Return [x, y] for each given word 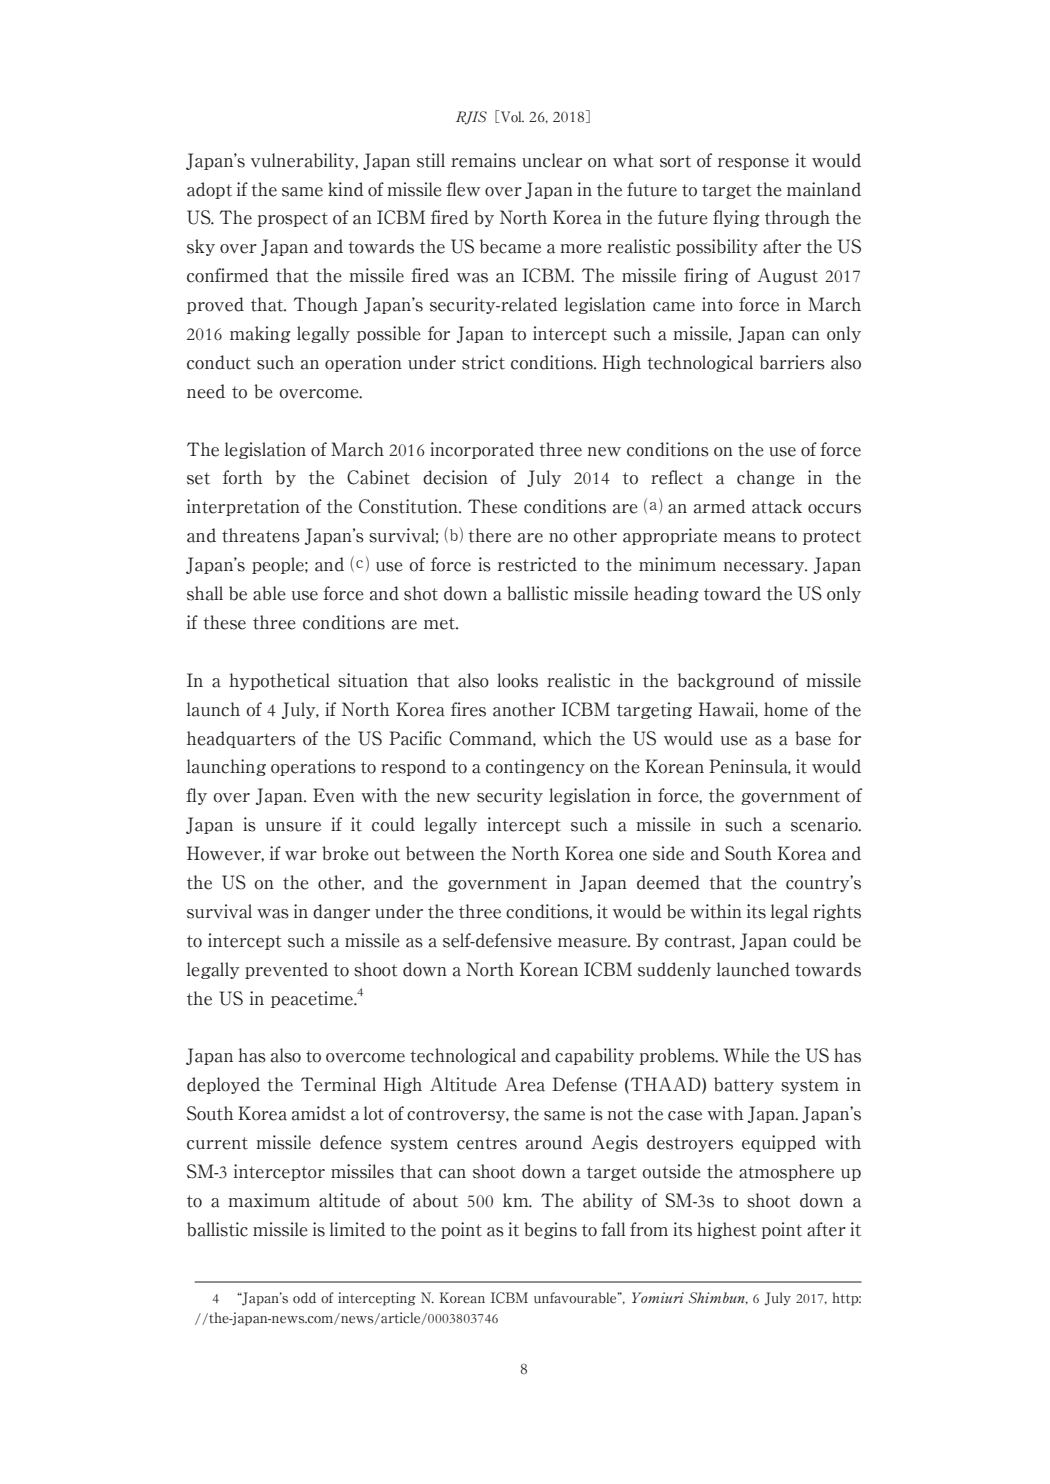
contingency [535, 767]
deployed [223, 1085]
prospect [292, 219]
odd [304, 1298]
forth [243, 477]
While [746, 1055]
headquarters [241, 739]
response [753, 164]
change [766, 478]
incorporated [482, 450]
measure [593, 943]
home [786, 709]
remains [483, 160]
